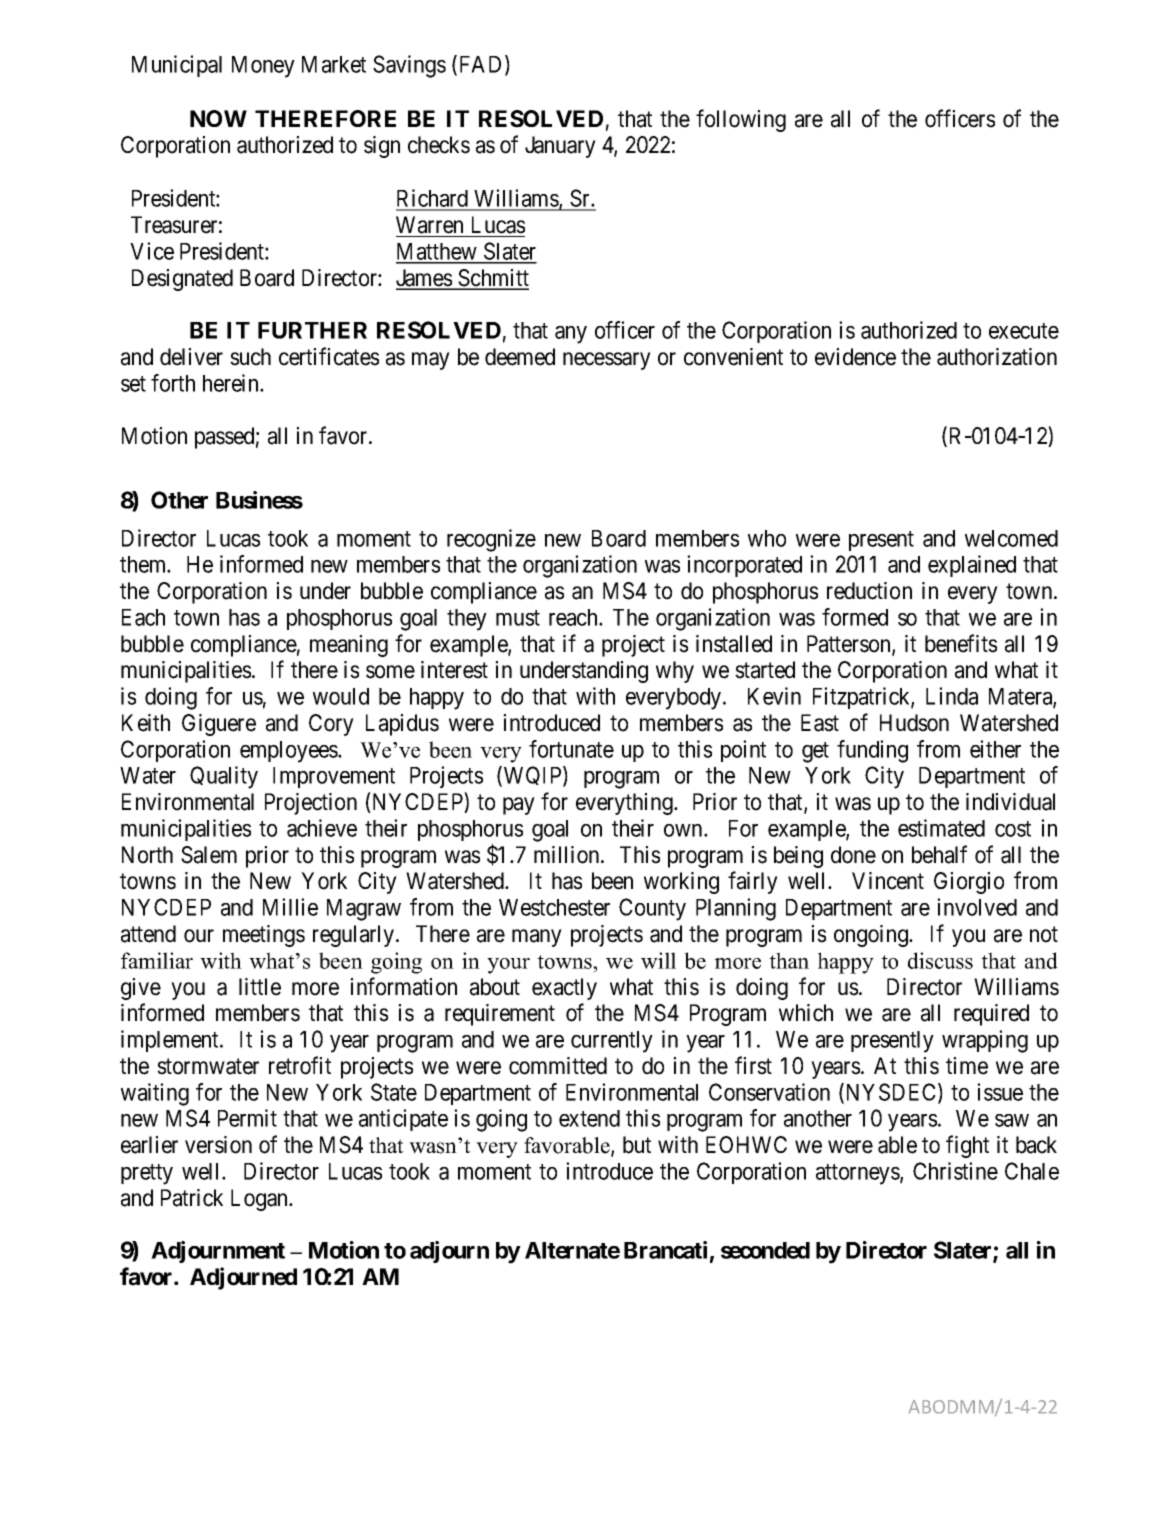 The width and height of the screenshot is (1170, 1514). Describe the element at coordinates (560, 147) in the screenshot. I see `January` at that location.
